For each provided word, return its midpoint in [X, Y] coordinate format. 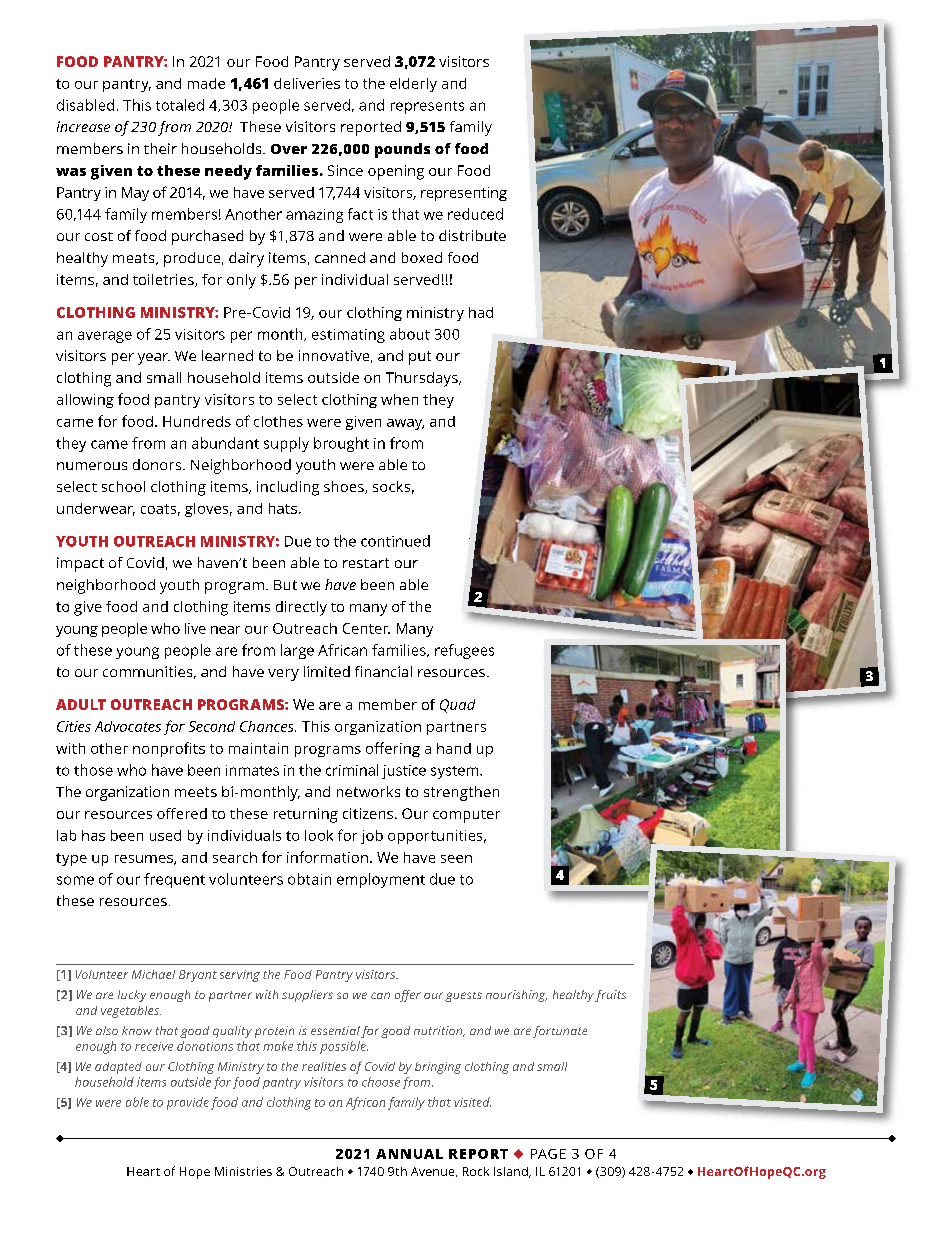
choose [381, 1082]
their [160, 148]
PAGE [548, 1154]
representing [464, 194]
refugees [464, 651]
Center [366, 628]
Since [345, 170]
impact [80, 564]
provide [188, 1103]
